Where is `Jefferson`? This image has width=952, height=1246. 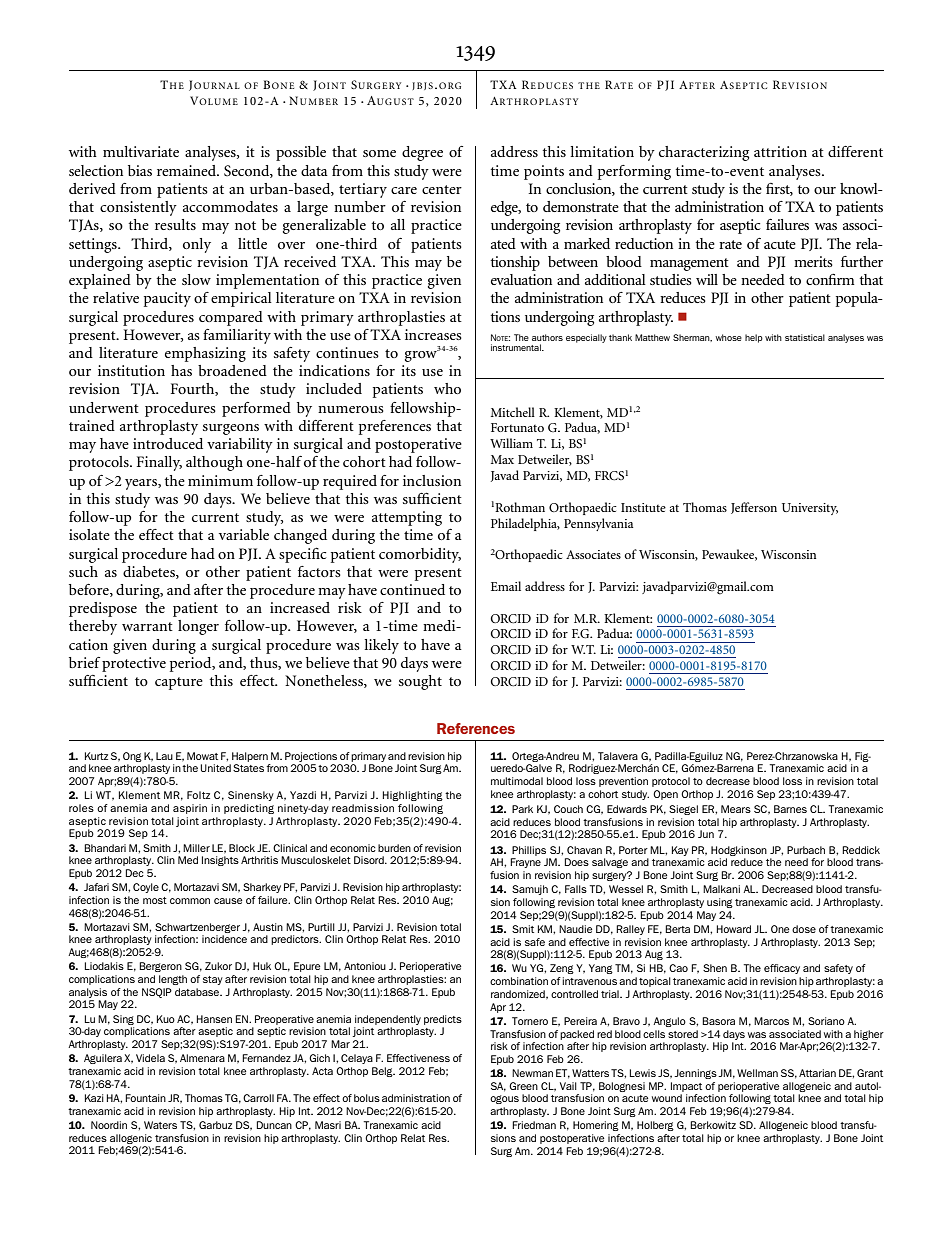
Jefferson is located at coordinates (754, 508).
